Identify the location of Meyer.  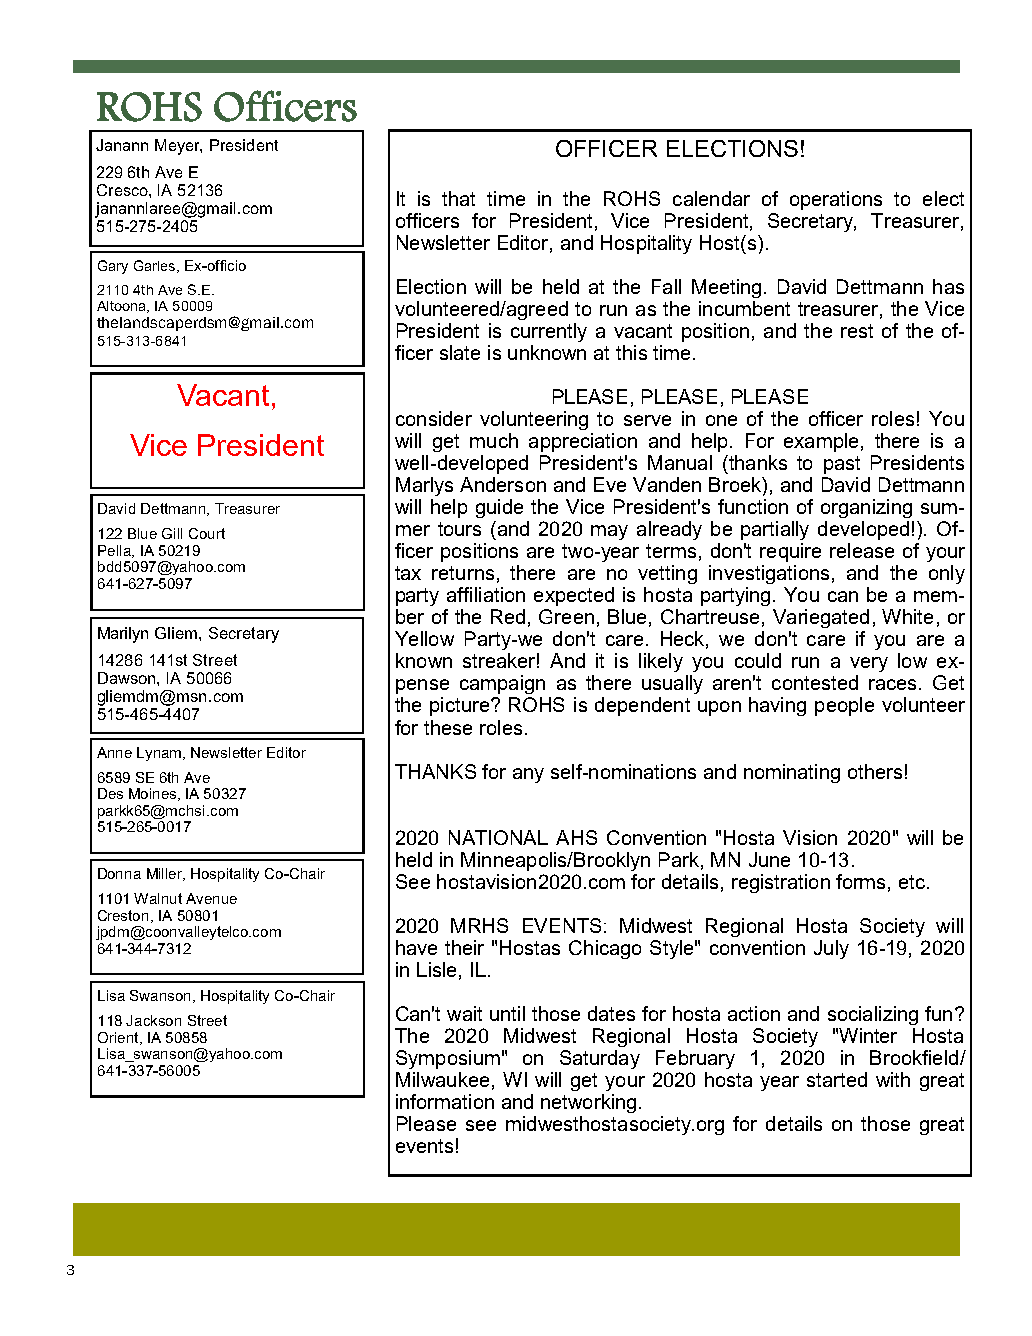
(178, 147).
